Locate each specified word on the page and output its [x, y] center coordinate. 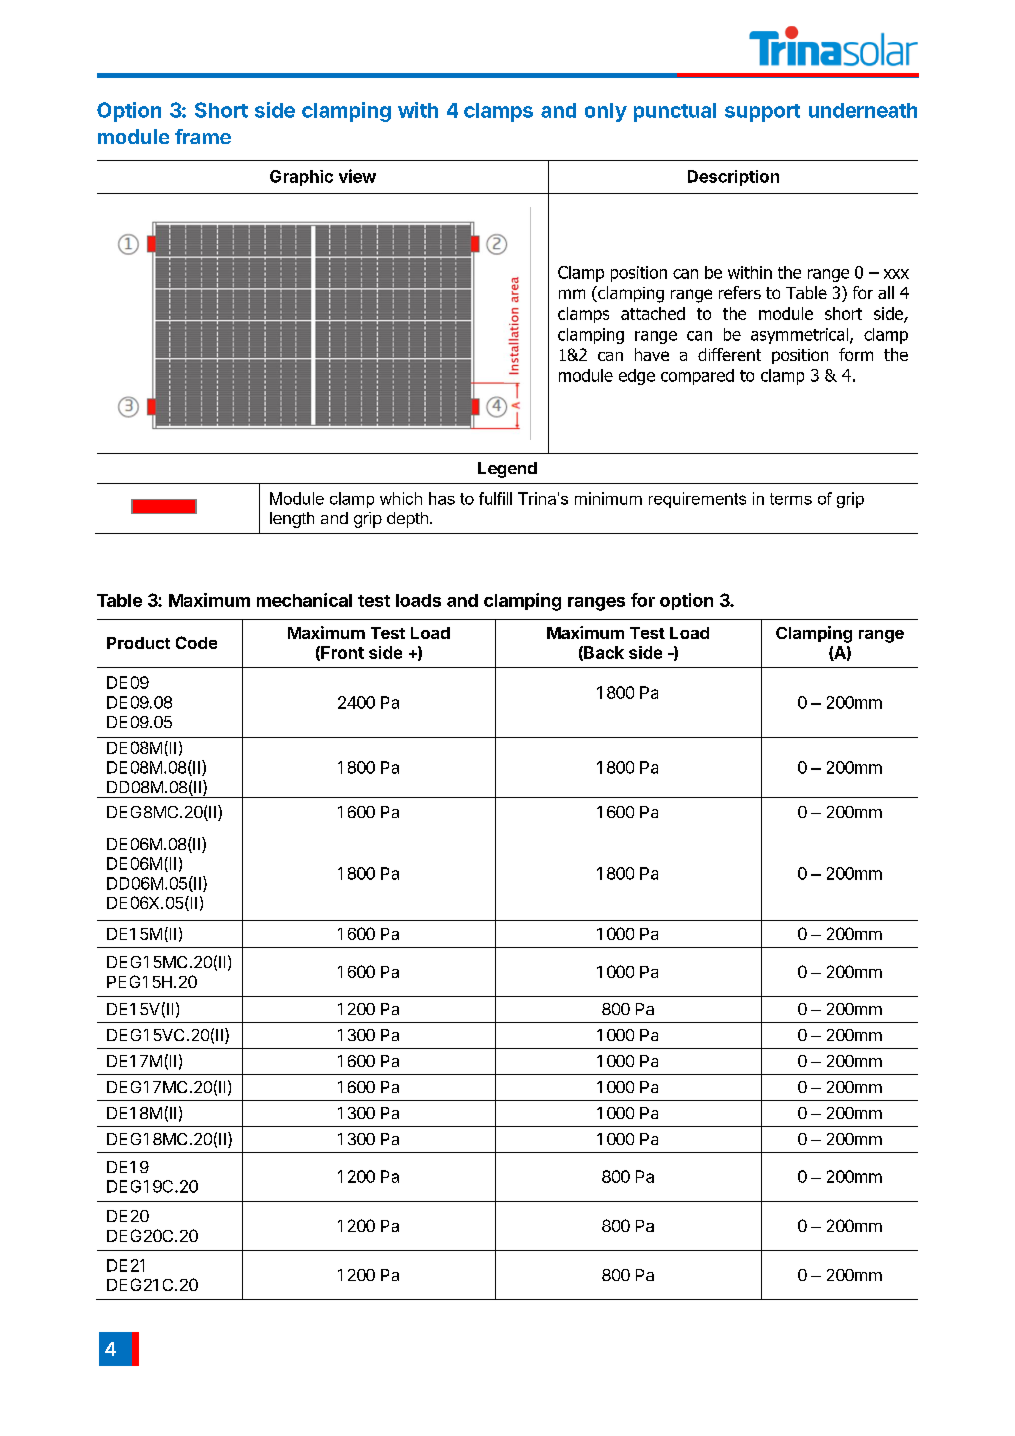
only [606, 112]
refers [740, 292]
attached [653, 313]
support [762, 113]
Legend [507, 470]
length [292, 520]
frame [203, 136]
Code [196, 642]
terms [791, 499]
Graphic [301, 178]
